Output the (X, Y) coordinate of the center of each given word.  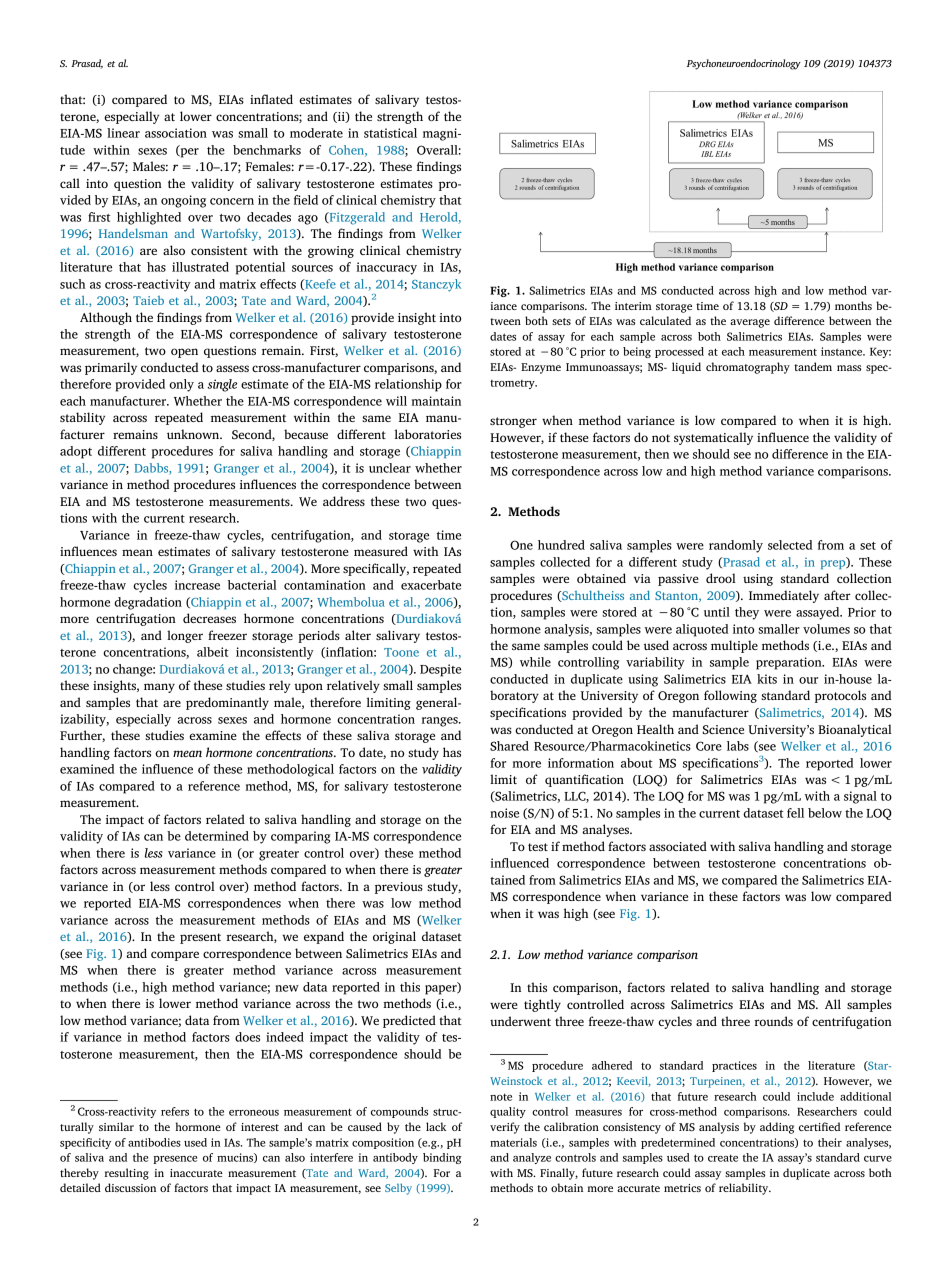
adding (777, 1128)
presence (175, 1160)
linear (123, 133)
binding (442, 1158)
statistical (390, 133)
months (853, 305)
